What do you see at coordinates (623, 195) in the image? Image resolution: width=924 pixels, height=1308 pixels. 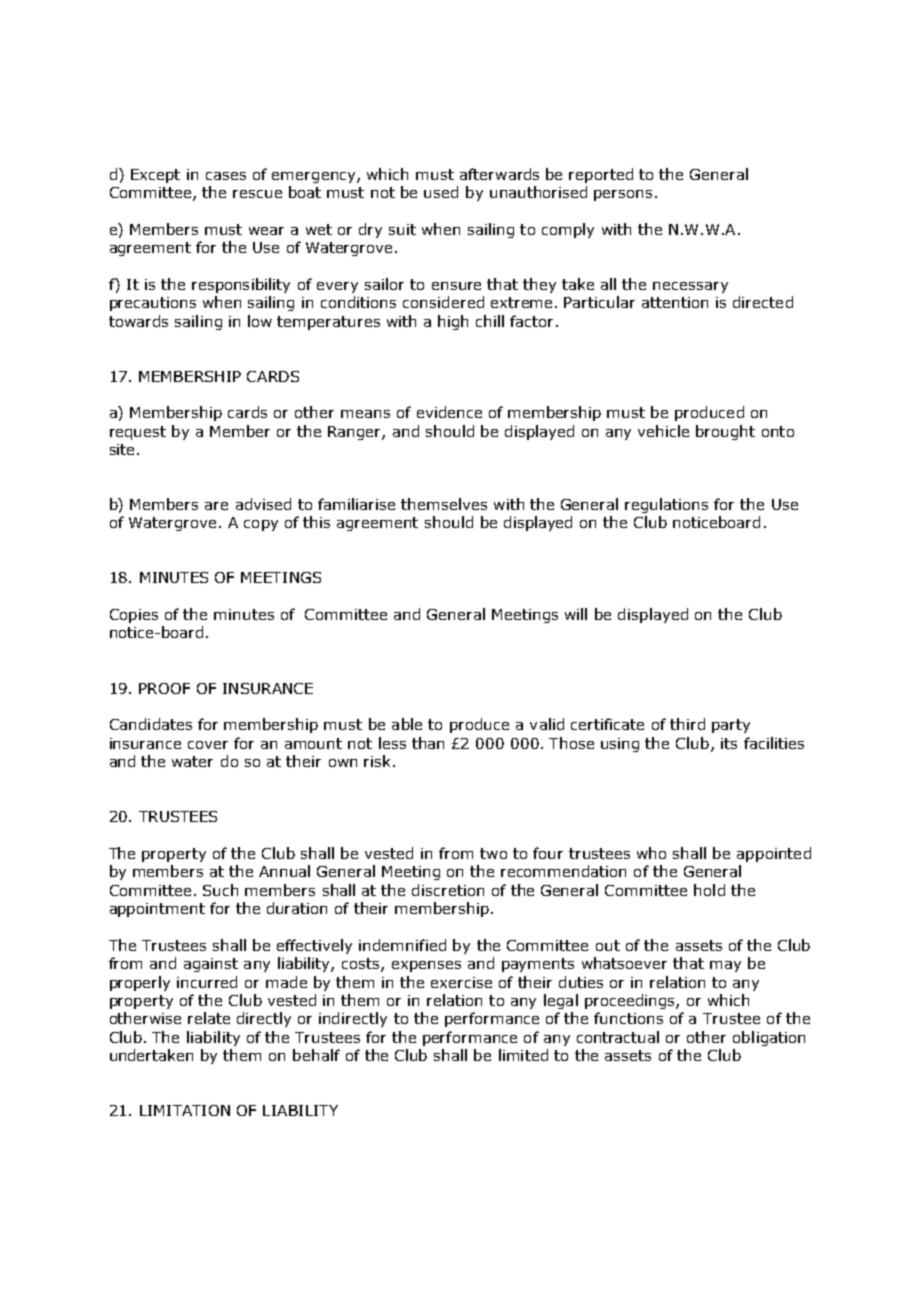 I see `persons` at bounding box center [623, 195].
